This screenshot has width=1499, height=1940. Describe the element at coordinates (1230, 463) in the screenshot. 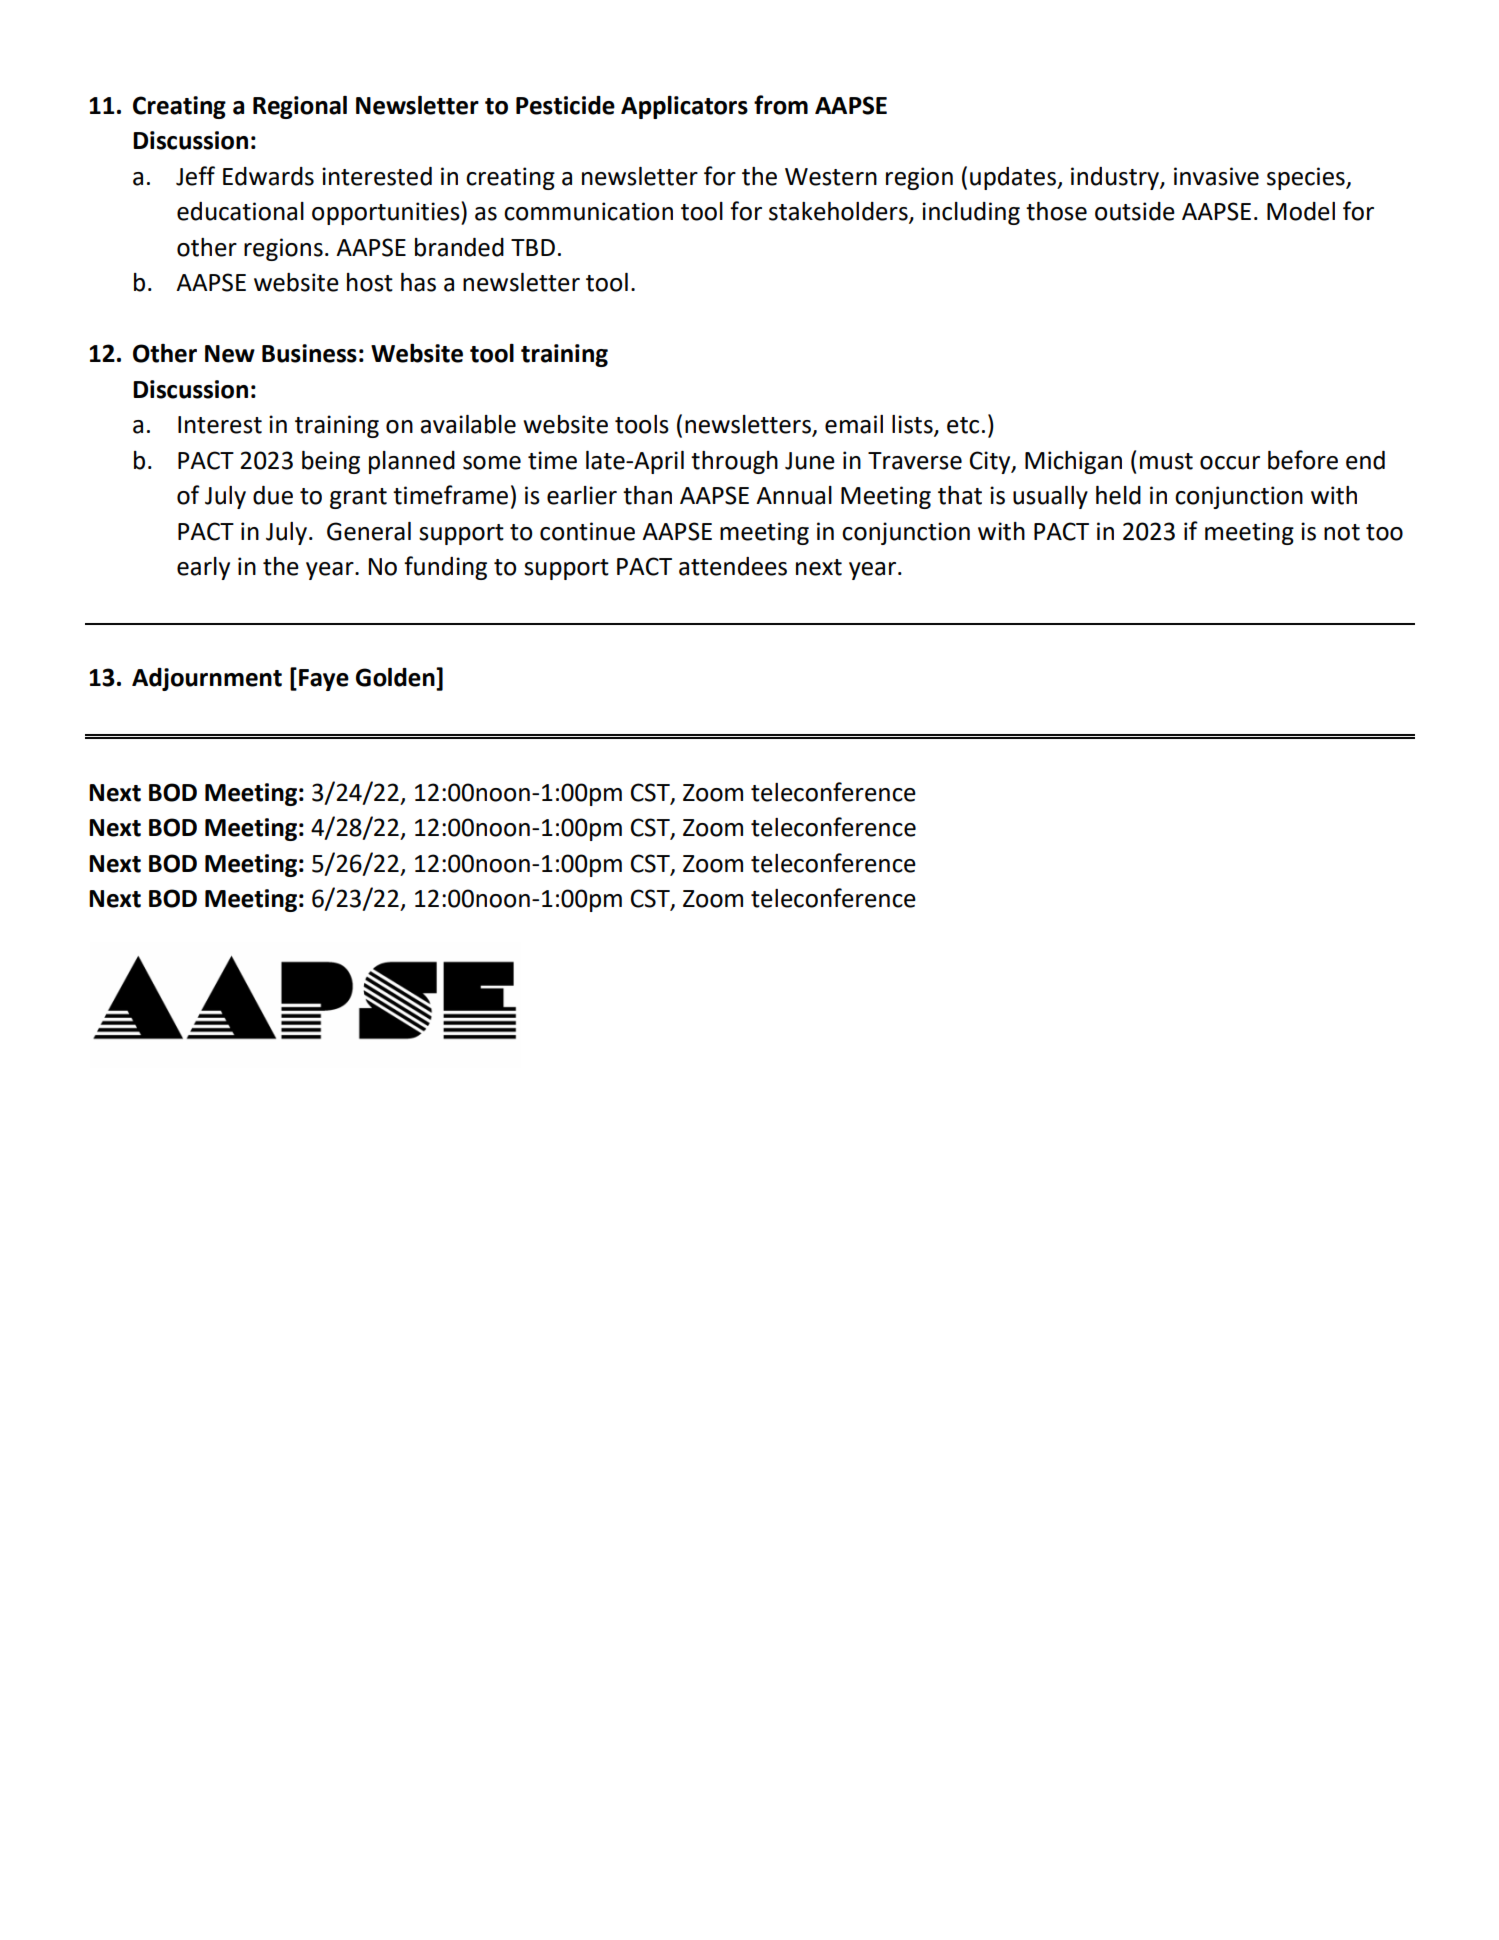

I see `occur` at that location.
